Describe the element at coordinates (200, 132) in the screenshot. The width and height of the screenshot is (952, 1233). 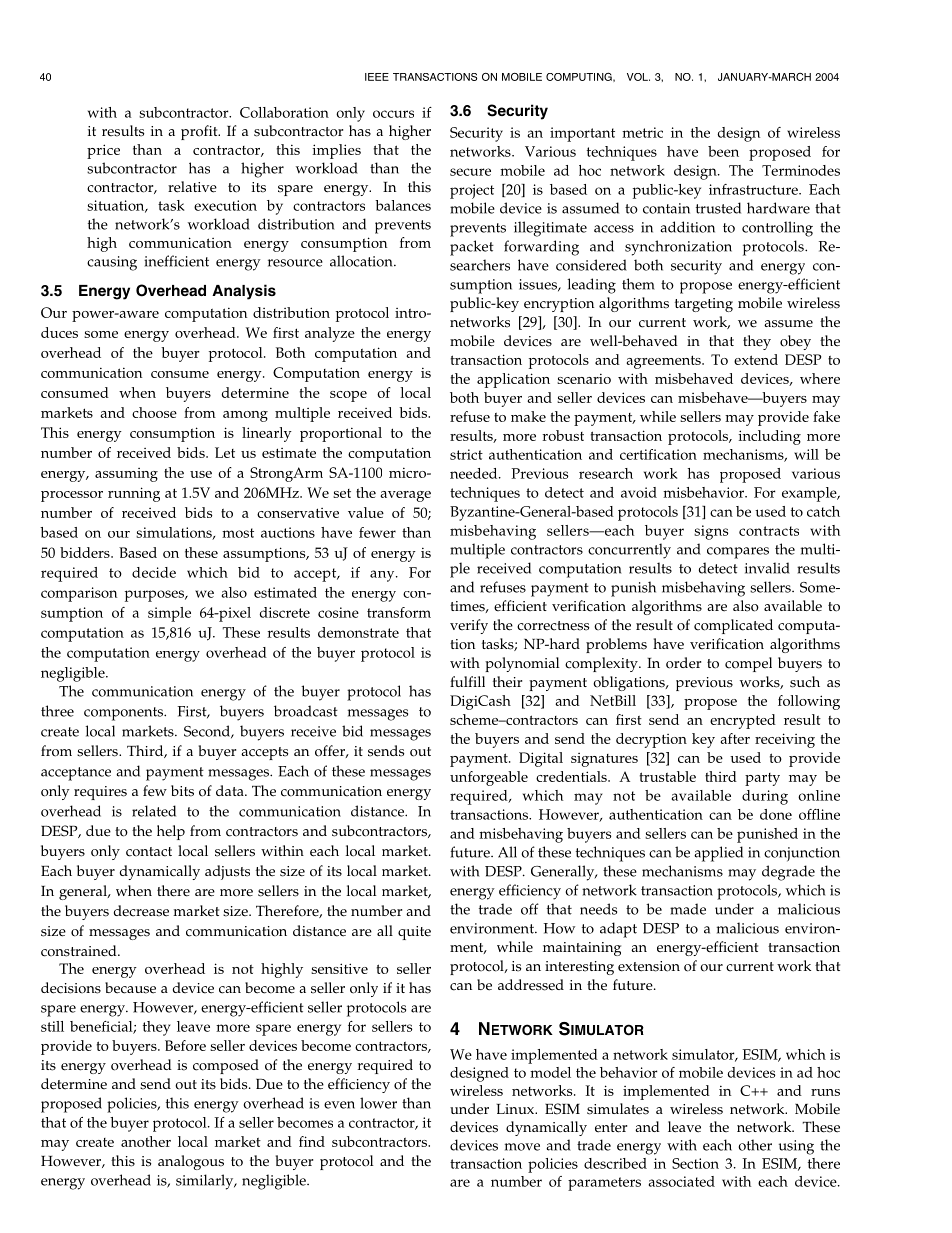
I see `profit` at that location.
